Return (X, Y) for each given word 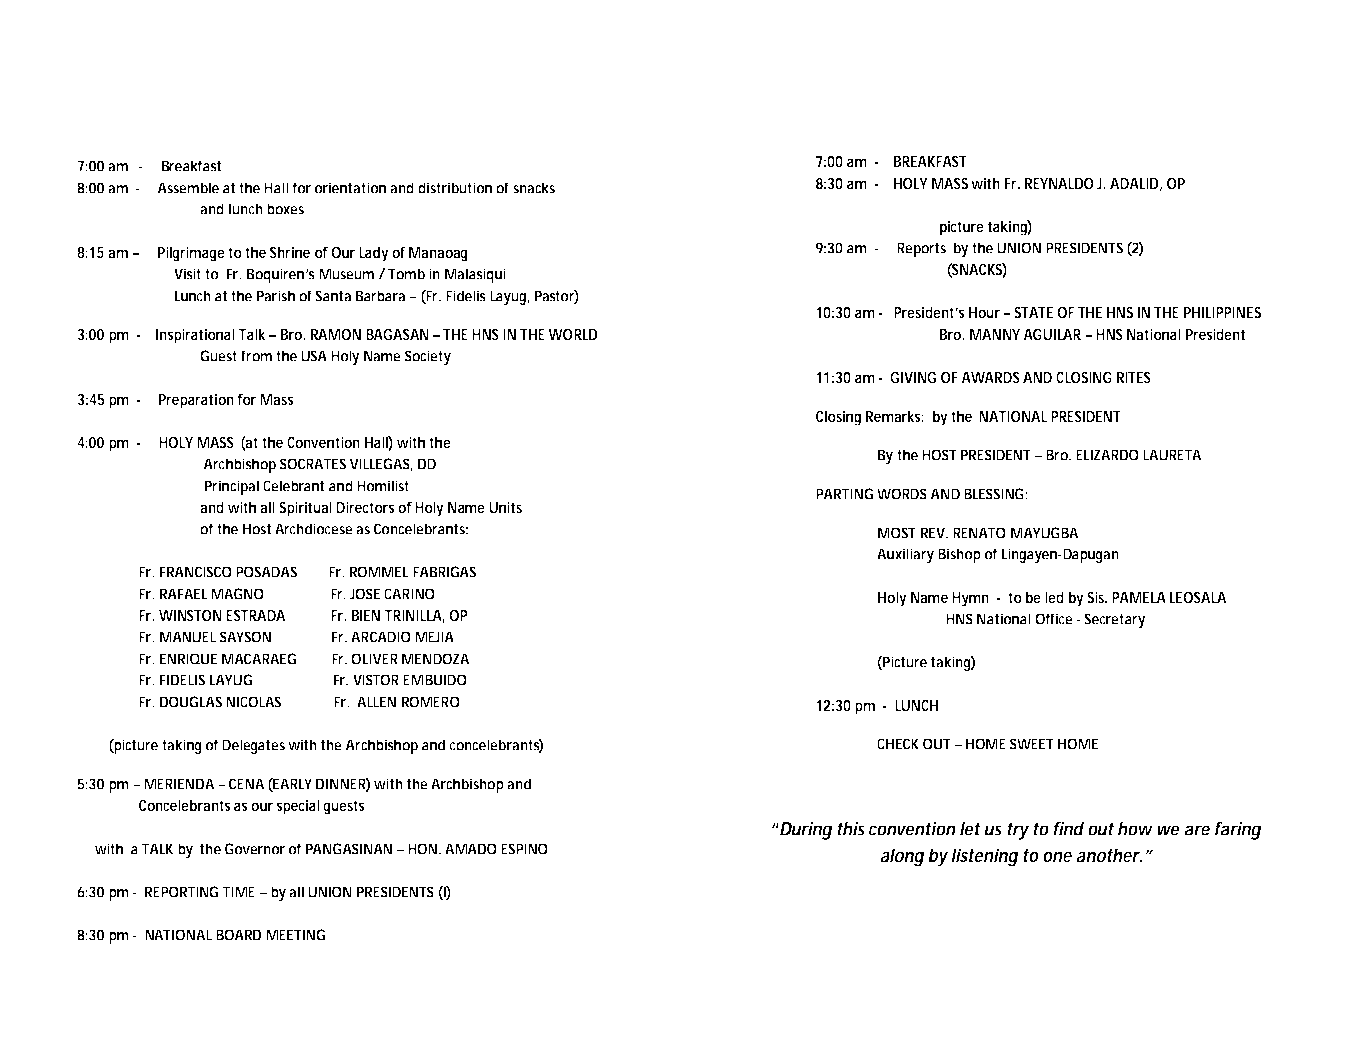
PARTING (844, 494)
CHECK (898, 744)
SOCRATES (313, 464)
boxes (285, 209)
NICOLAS (253, 702)
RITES (1134, 377)
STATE (1033, 312)
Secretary (1115, 620)
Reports (921, 249)
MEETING (295, 935)
